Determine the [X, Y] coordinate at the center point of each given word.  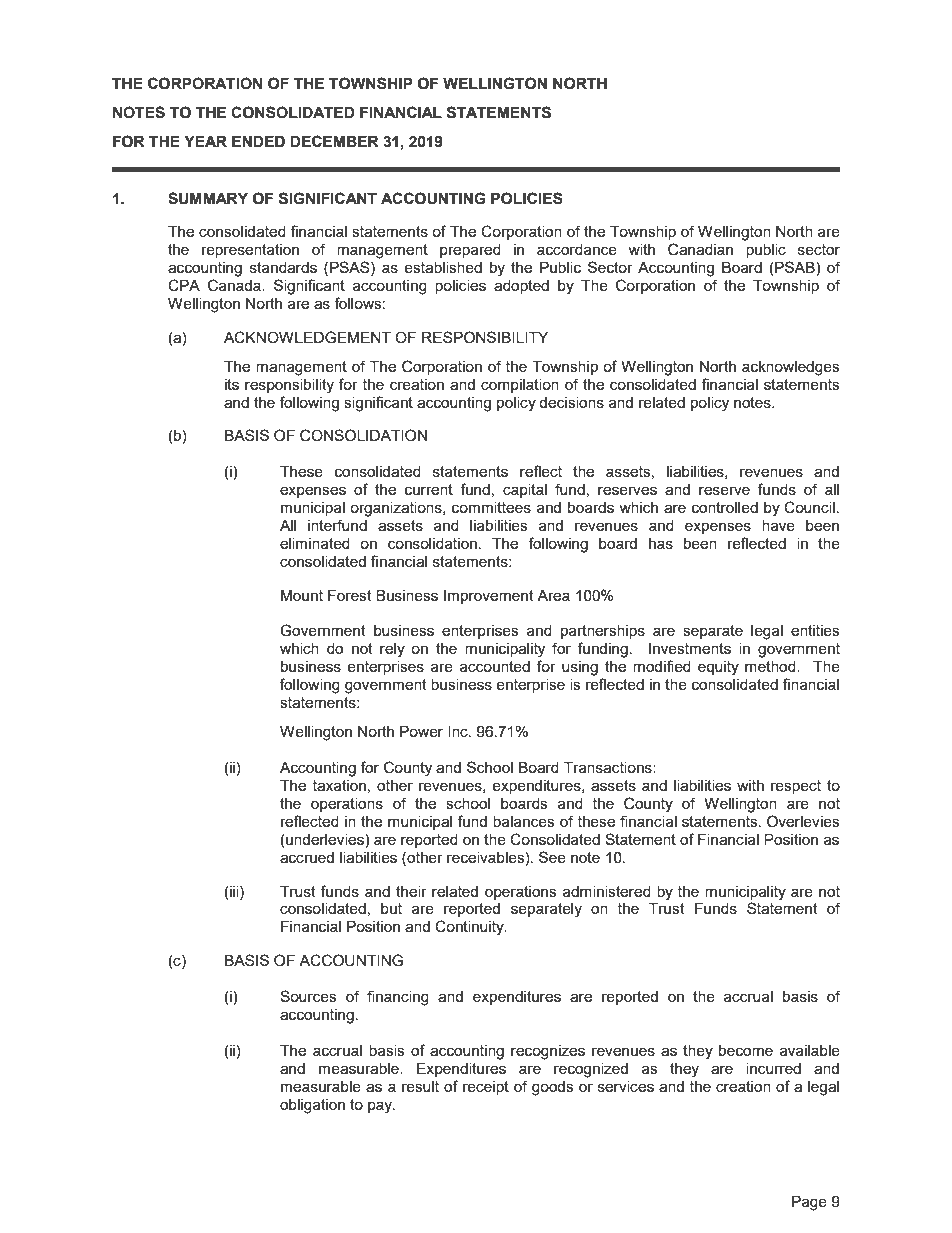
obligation [312, 1106]
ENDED [258, 141]
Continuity [470, 928]
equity [718, 668]
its [232, 384]
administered [607, 891]
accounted [495, 666]
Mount [302, 595]
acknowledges [791, 368]
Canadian [700, 249]
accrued [307, 857]
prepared [470, 251]
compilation [520, 386]
